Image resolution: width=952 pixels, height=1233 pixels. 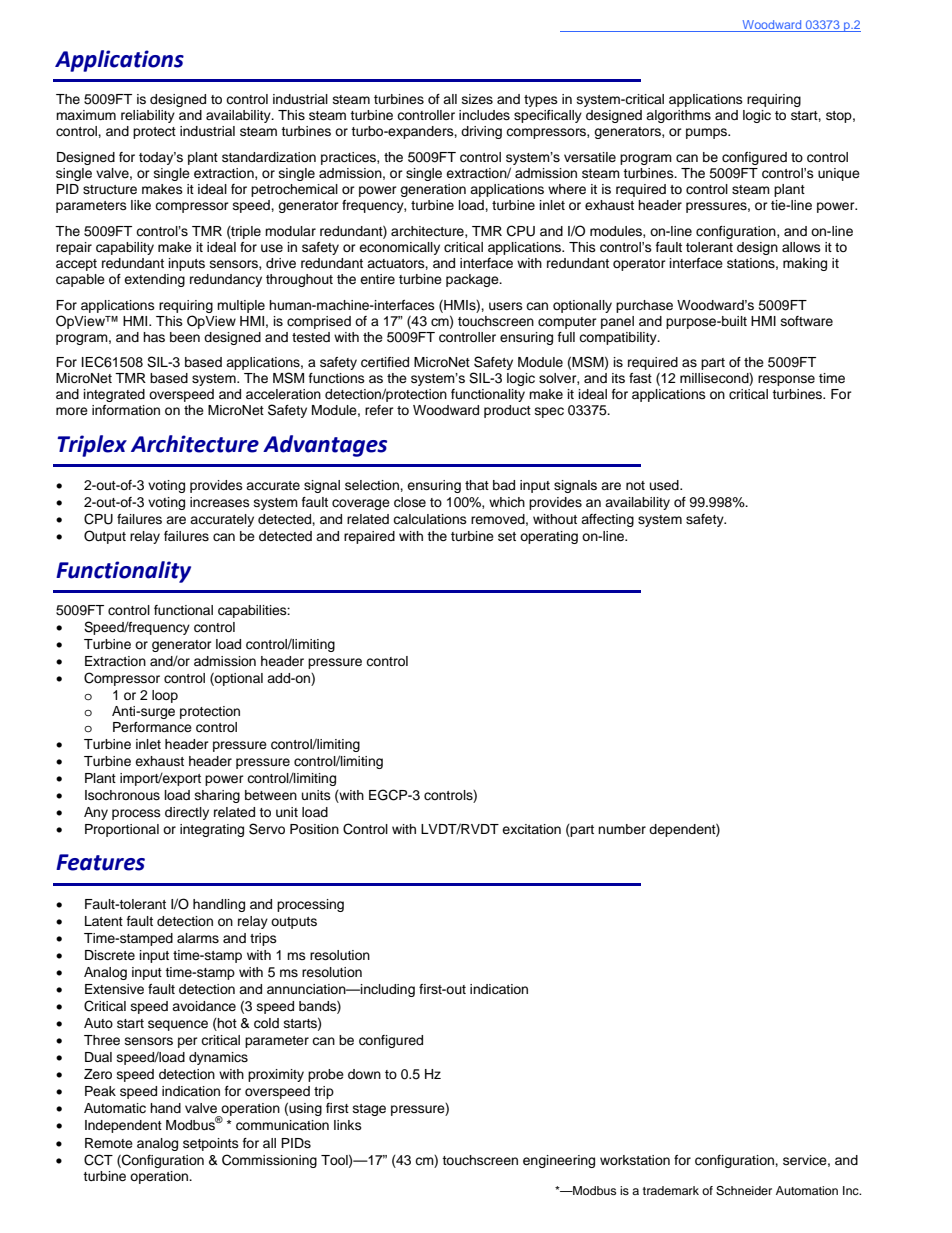 I want to click on operating, so click(x=549, y=537).
